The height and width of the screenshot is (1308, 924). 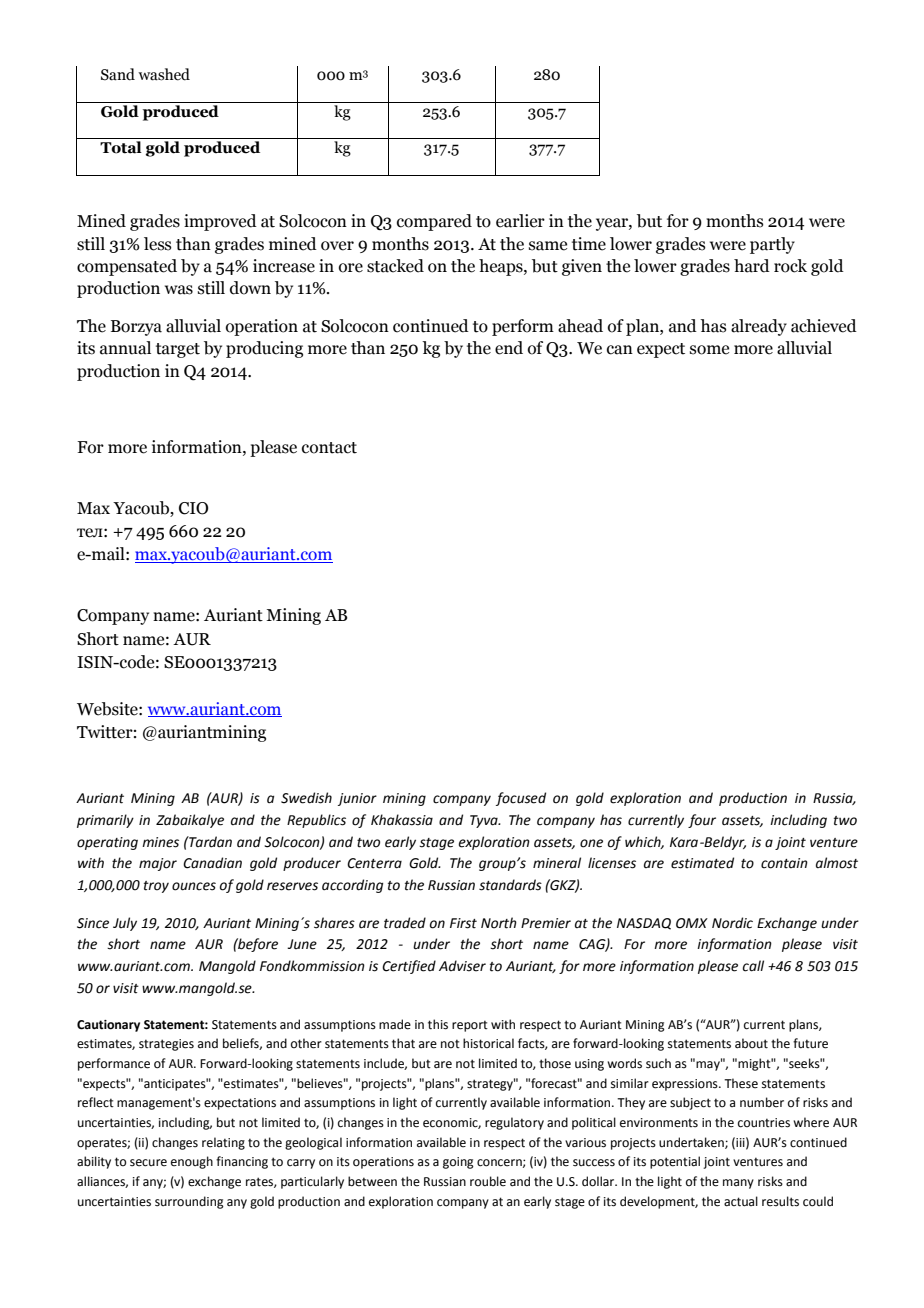 What do you see at coordinates (521, 799) in the screenshot?
I see `focused` at bounding box center [521, 799].
